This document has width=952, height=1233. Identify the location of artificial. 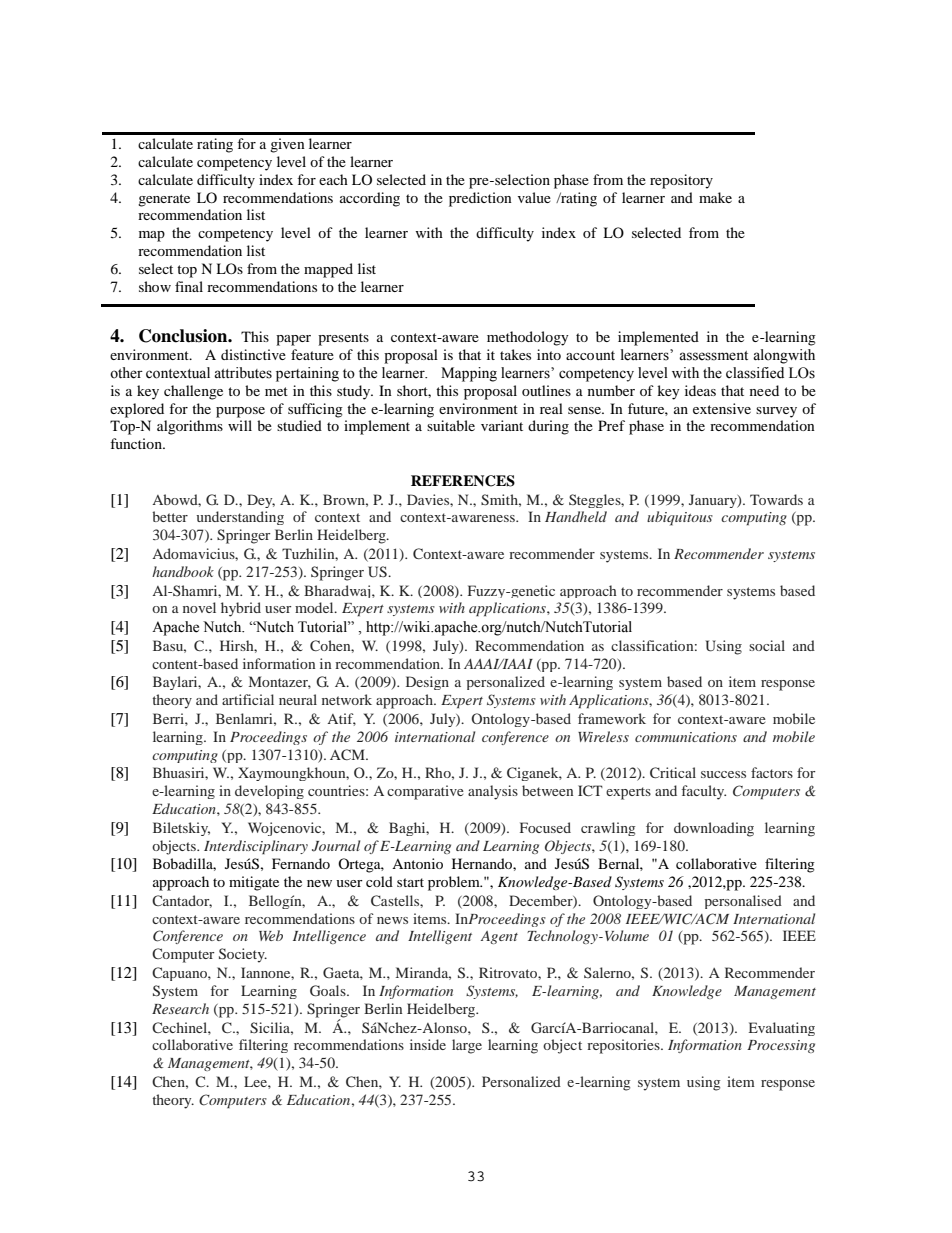
(248, 699).
